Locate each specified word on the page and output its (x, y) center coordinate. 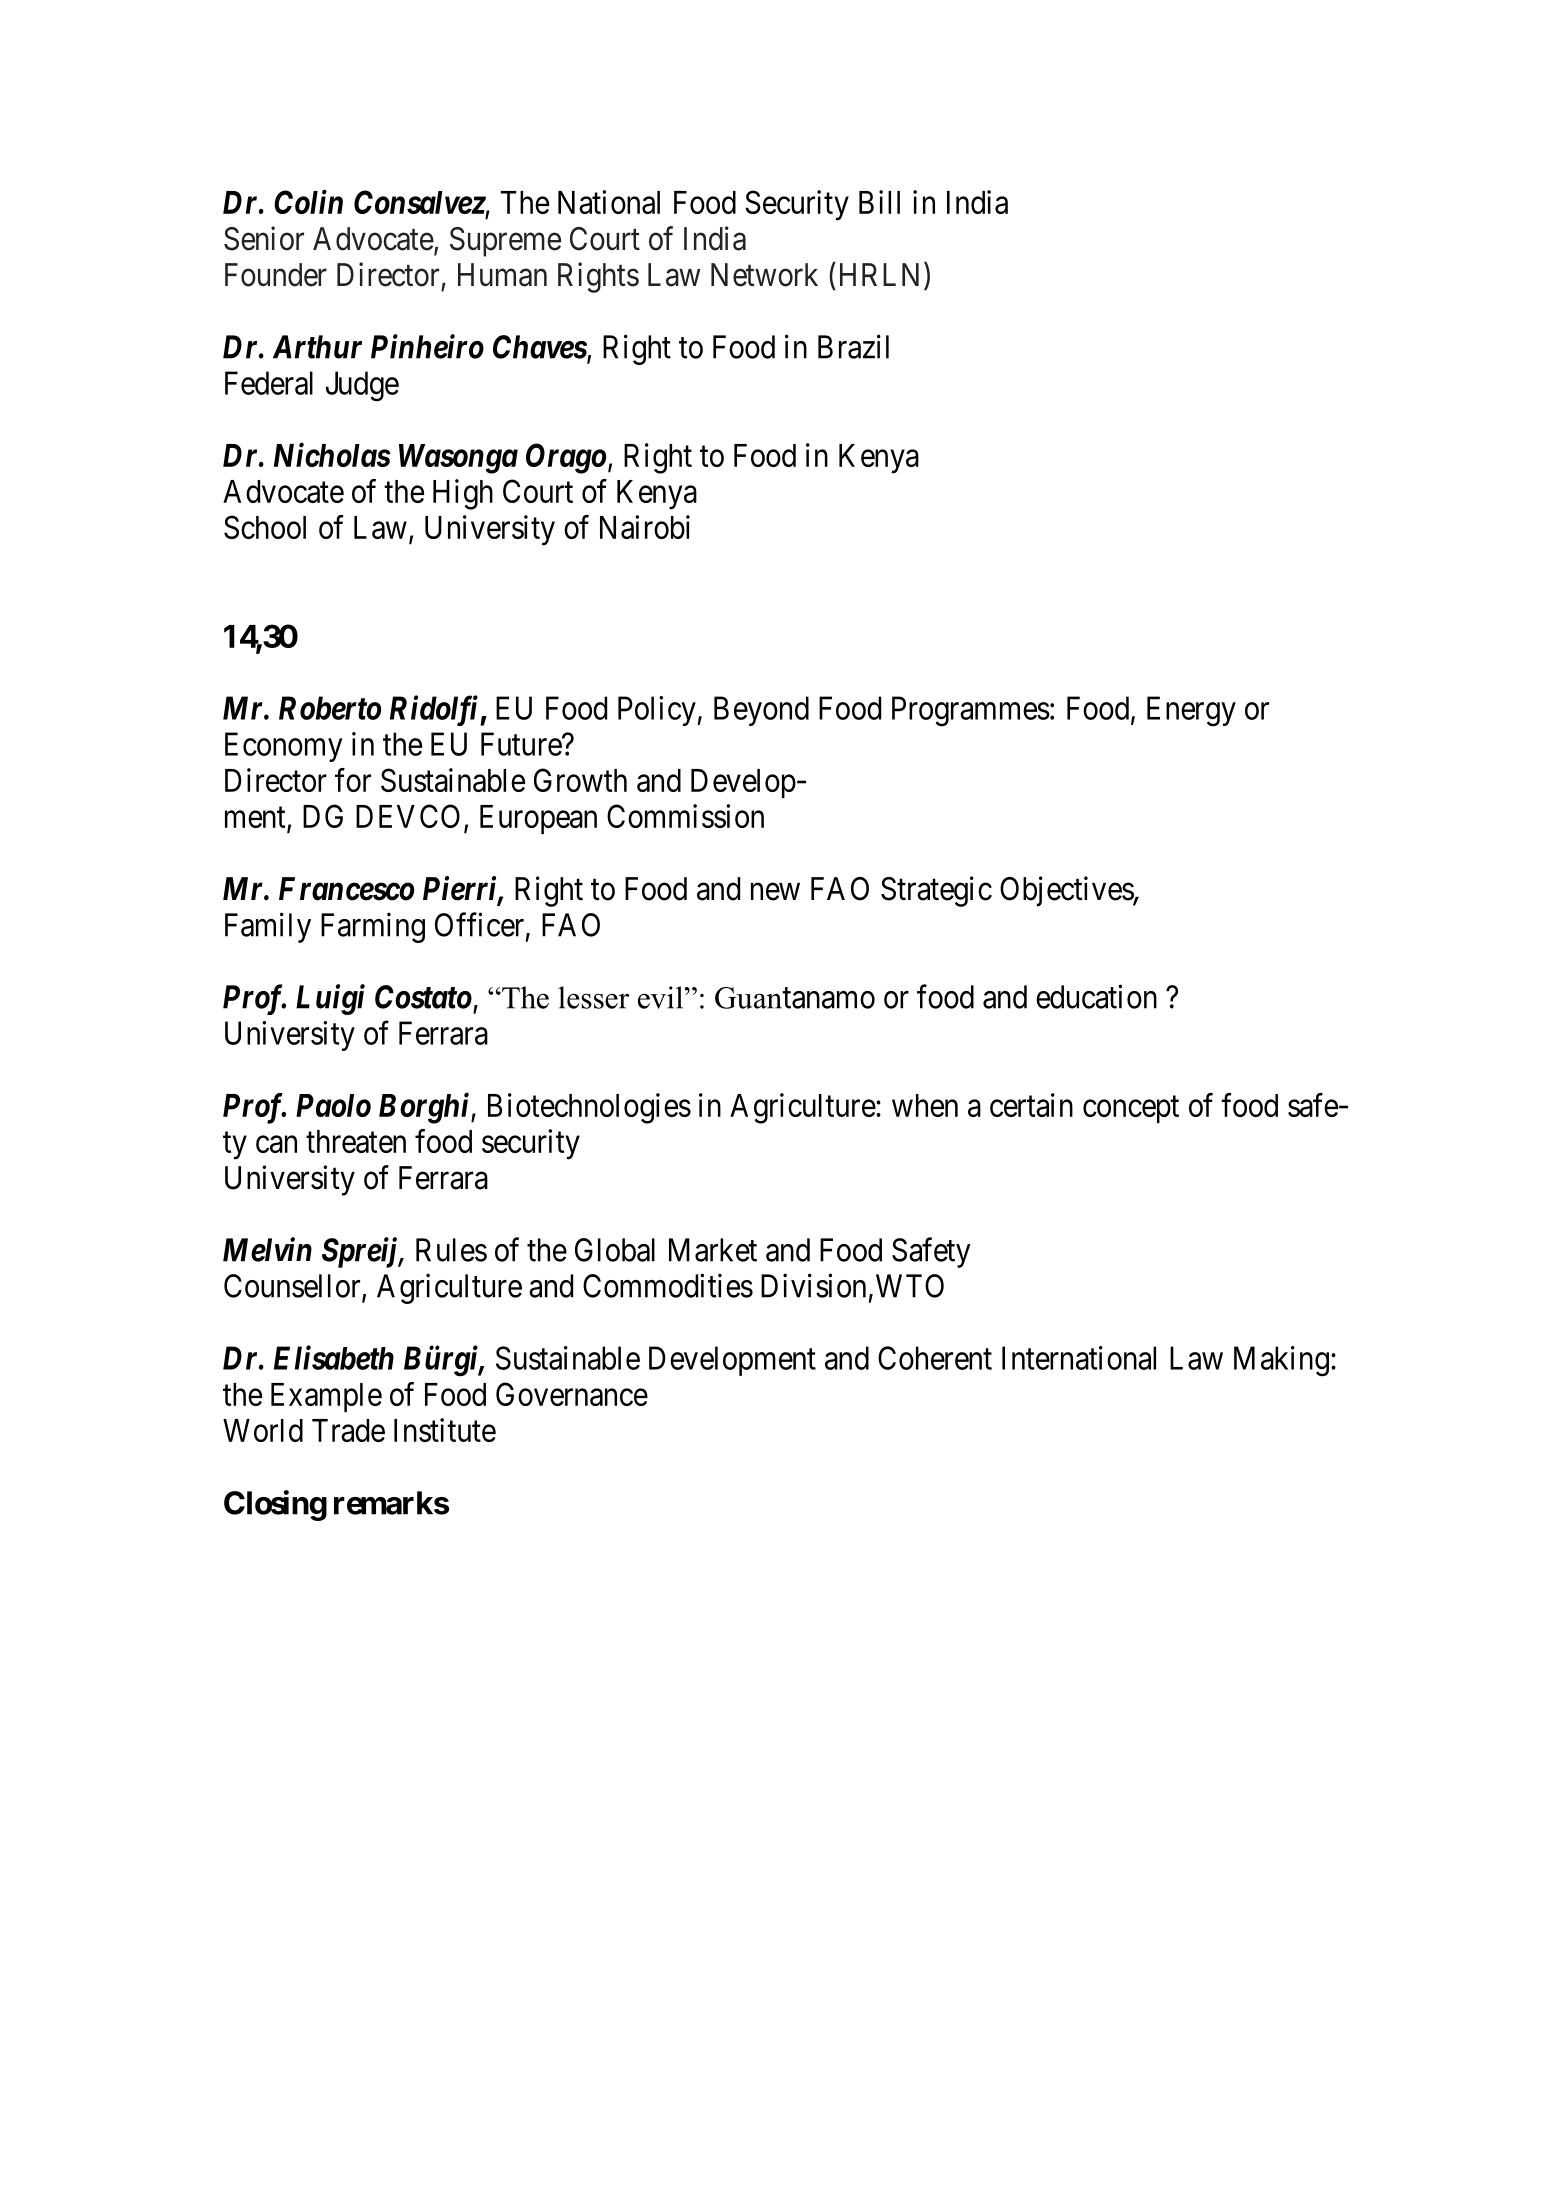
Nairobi (645, 527)
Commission (685, 816)
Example (326, 1397)
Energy (1191, 711)
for (353, 780)
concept (1131, 1109)
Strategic (936, 891)
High (463, 494)
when (925, 1105)
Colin (308, 201)
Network (764, 275)
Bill (879, 202)
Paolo (333, 1105)
